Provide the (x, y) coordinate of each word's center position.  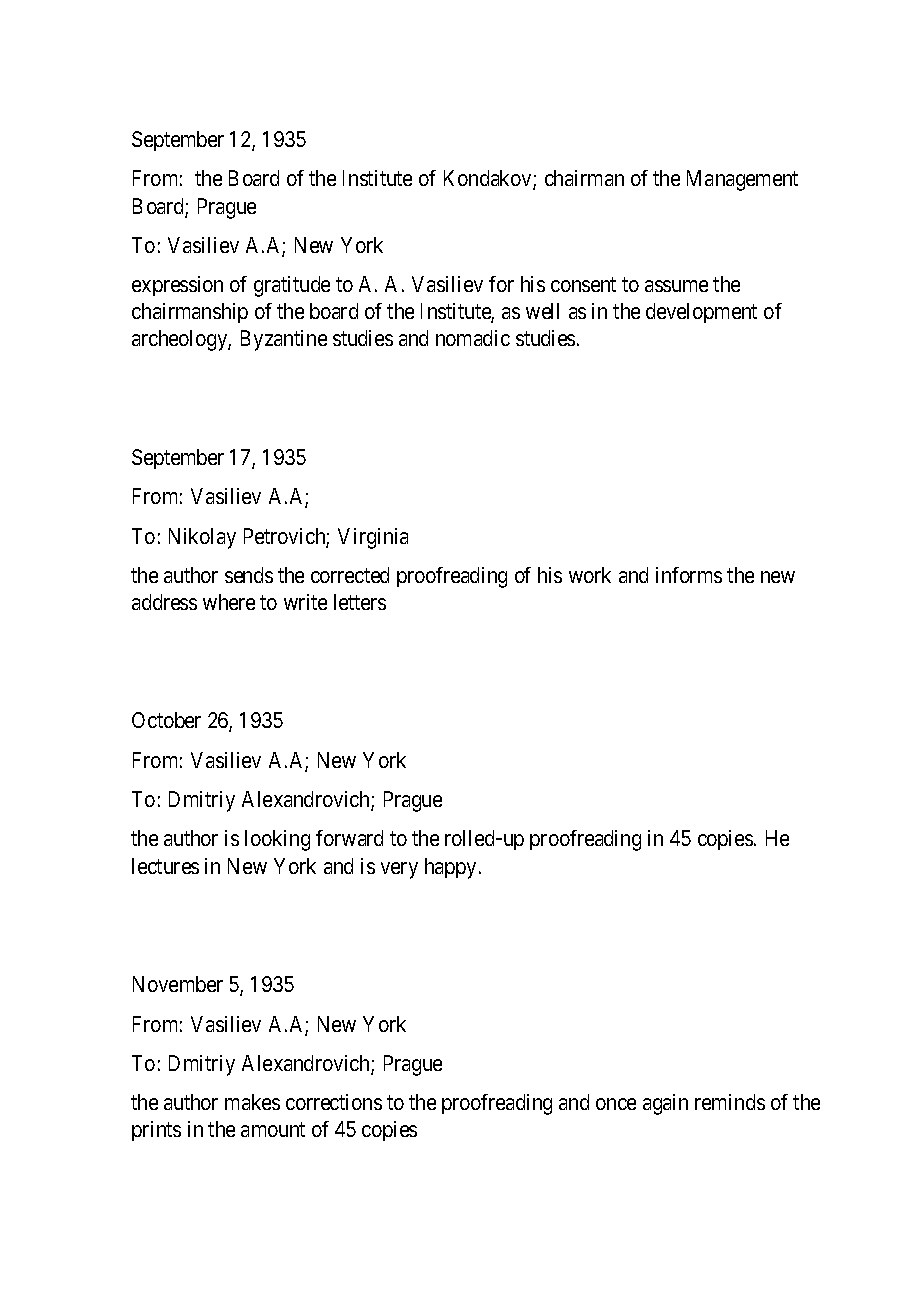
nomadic (473, 338)
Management (742, 180)
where (229, 602)
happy (450, 868)
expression (177, 286)
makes (252, 1102)
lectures (165, 866)
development (701, 313)
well (542, 311)
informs (689, 575)
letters (360, 602)
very (399, 870)
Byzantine (284, 340)
